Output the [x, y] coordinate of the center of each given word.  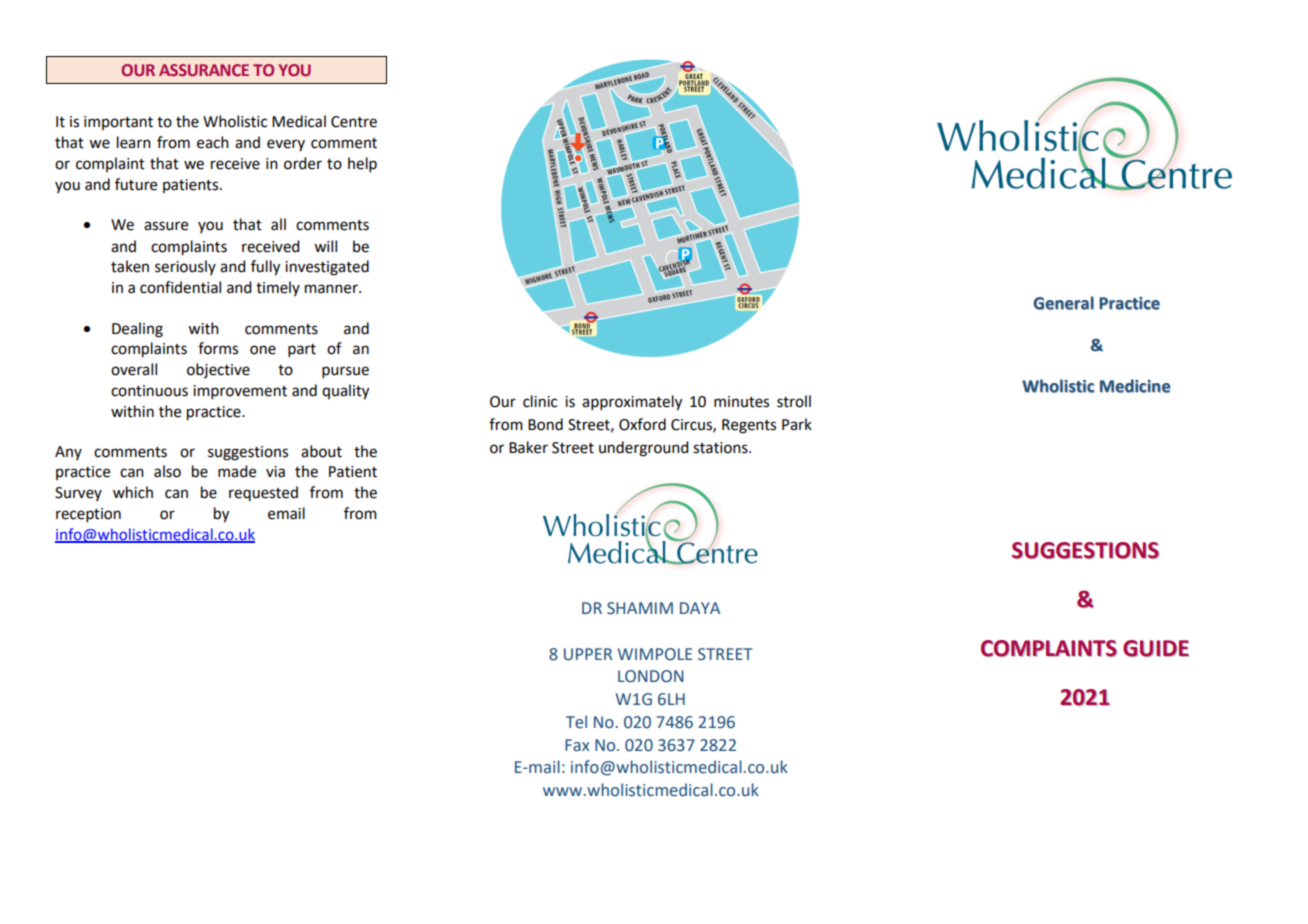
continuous [149, 391]
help [362, 164]
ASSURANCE [204, 70]
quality [345, 392]
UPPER [588, 654]
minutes [741, 402]
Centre [354, 122]
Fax [577, 745]
